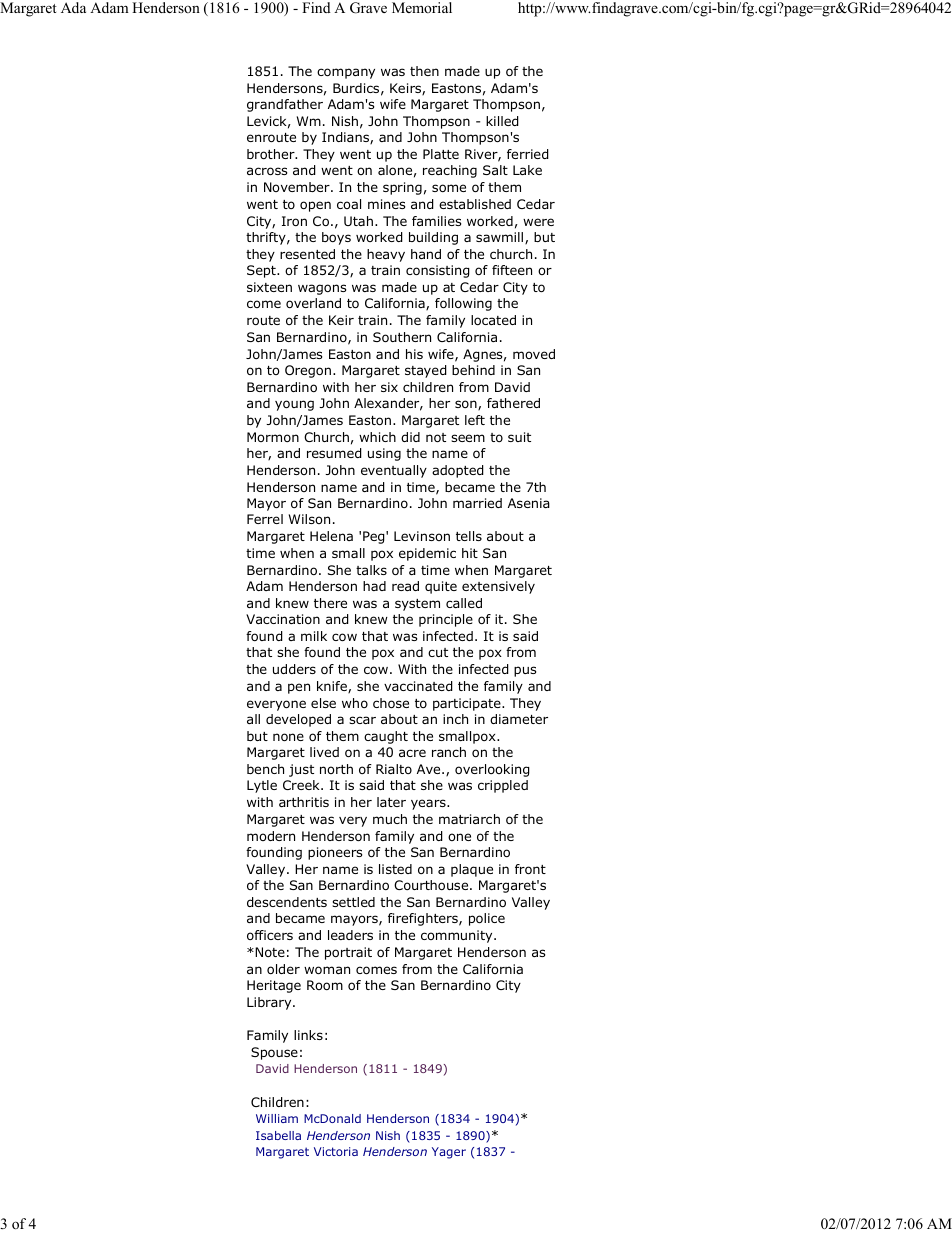  Describe the element at coordinates (519, 437) in the screenshot. I see `suit` at that location.
